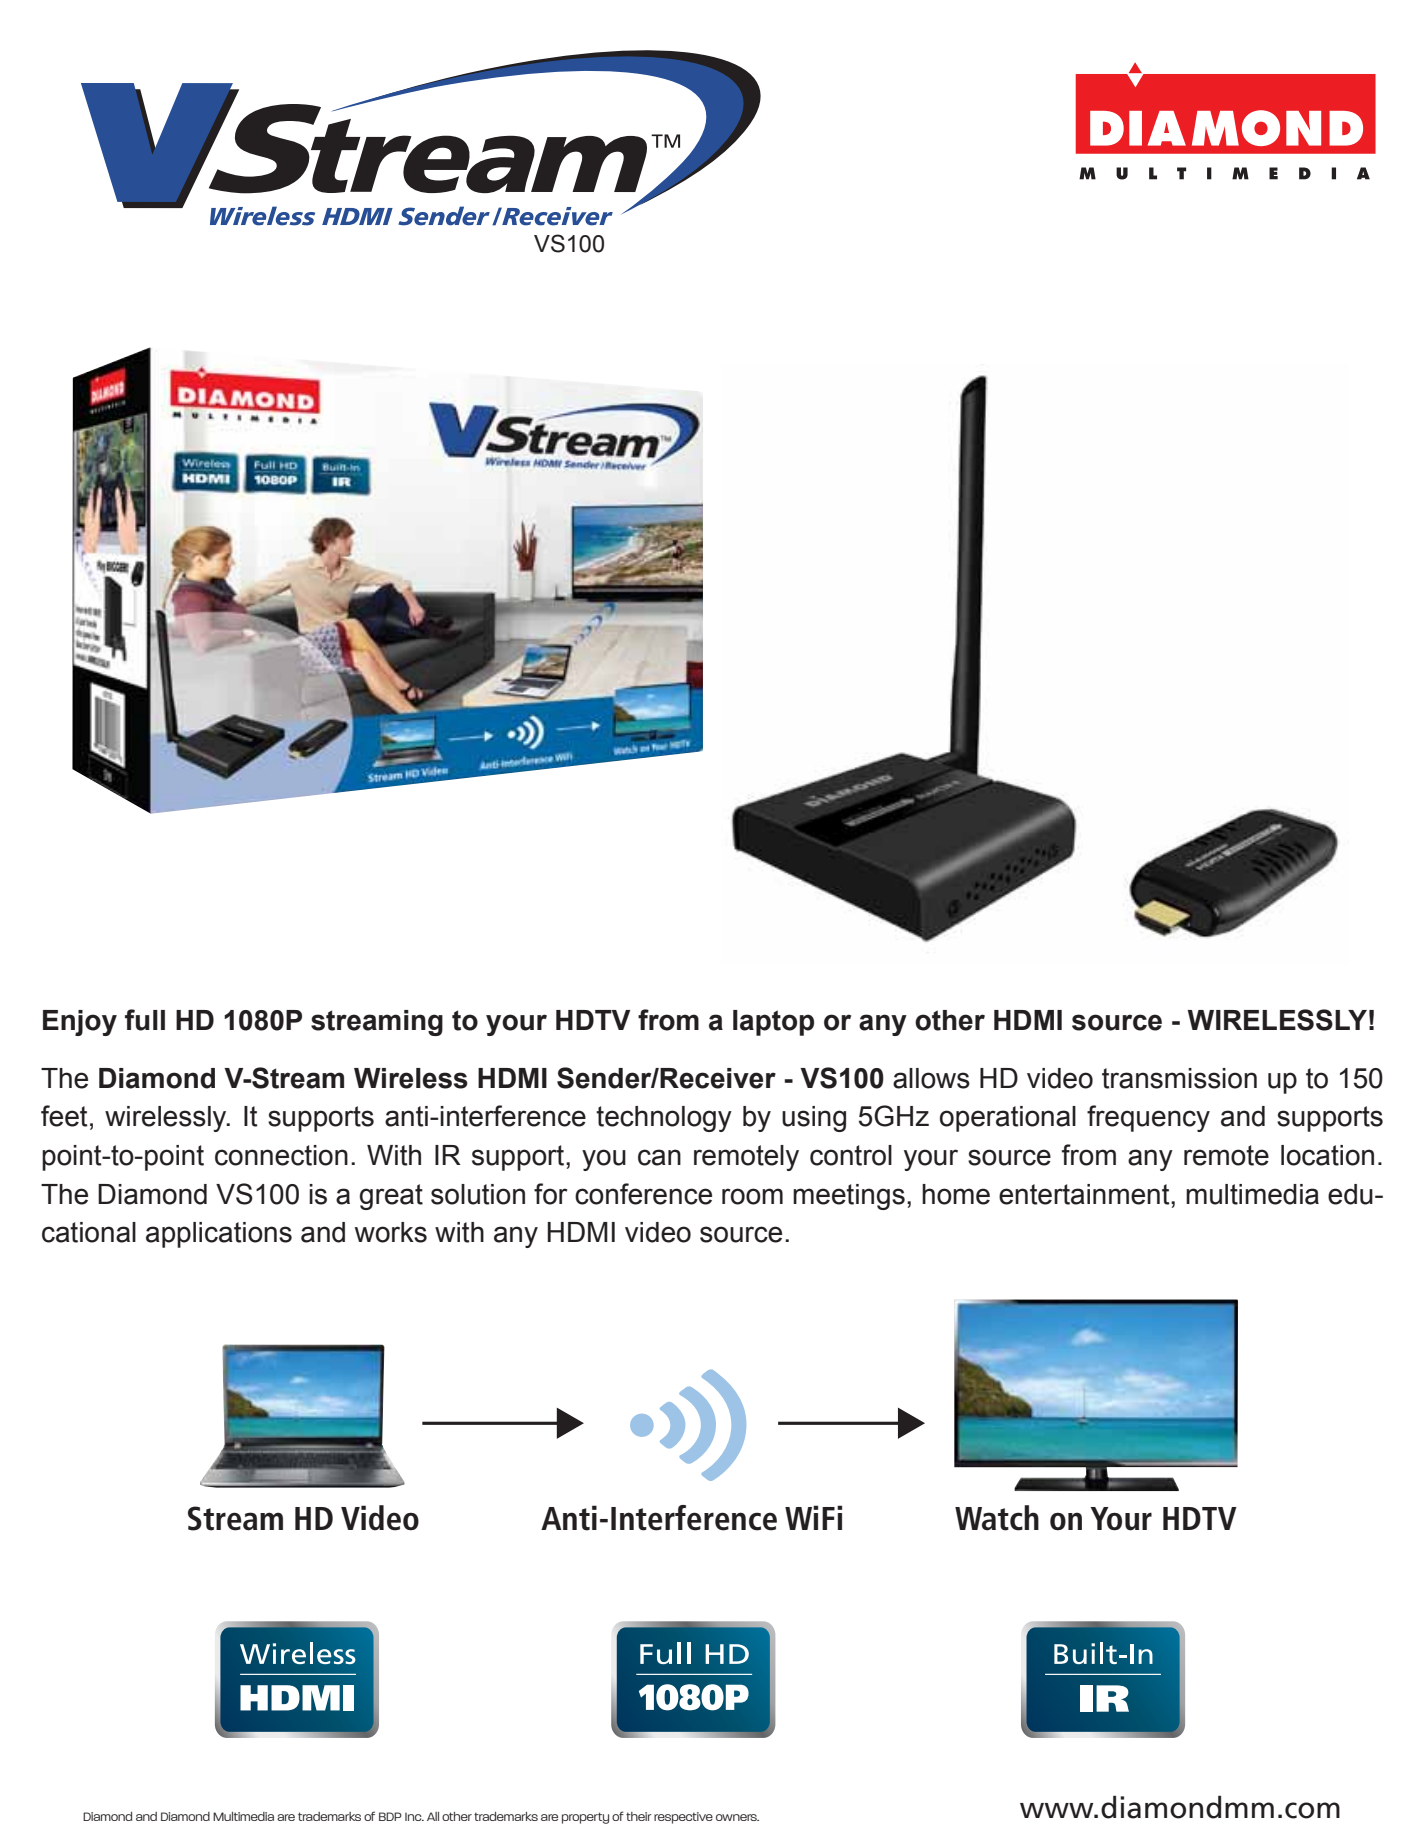 The image size is (1425, 1844). I want to click on works, so click(391, 1232).
